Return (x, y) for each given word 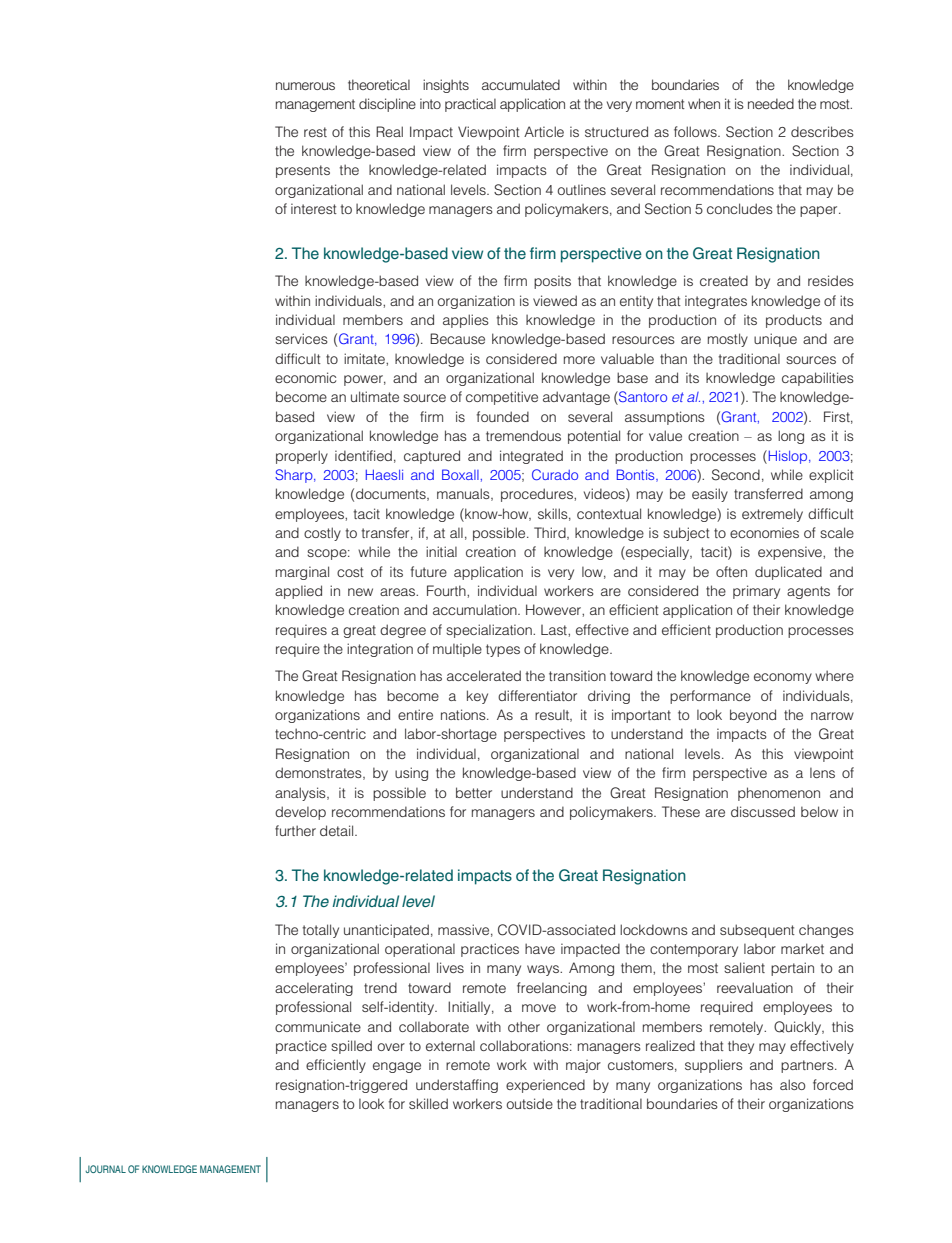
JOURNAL (105, 1169)
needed (771, 103)
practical (470, 105)
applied (298, 592)
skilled (428, 1103)
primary (756, 592)
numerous (305, 86)
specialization (490, 631)
